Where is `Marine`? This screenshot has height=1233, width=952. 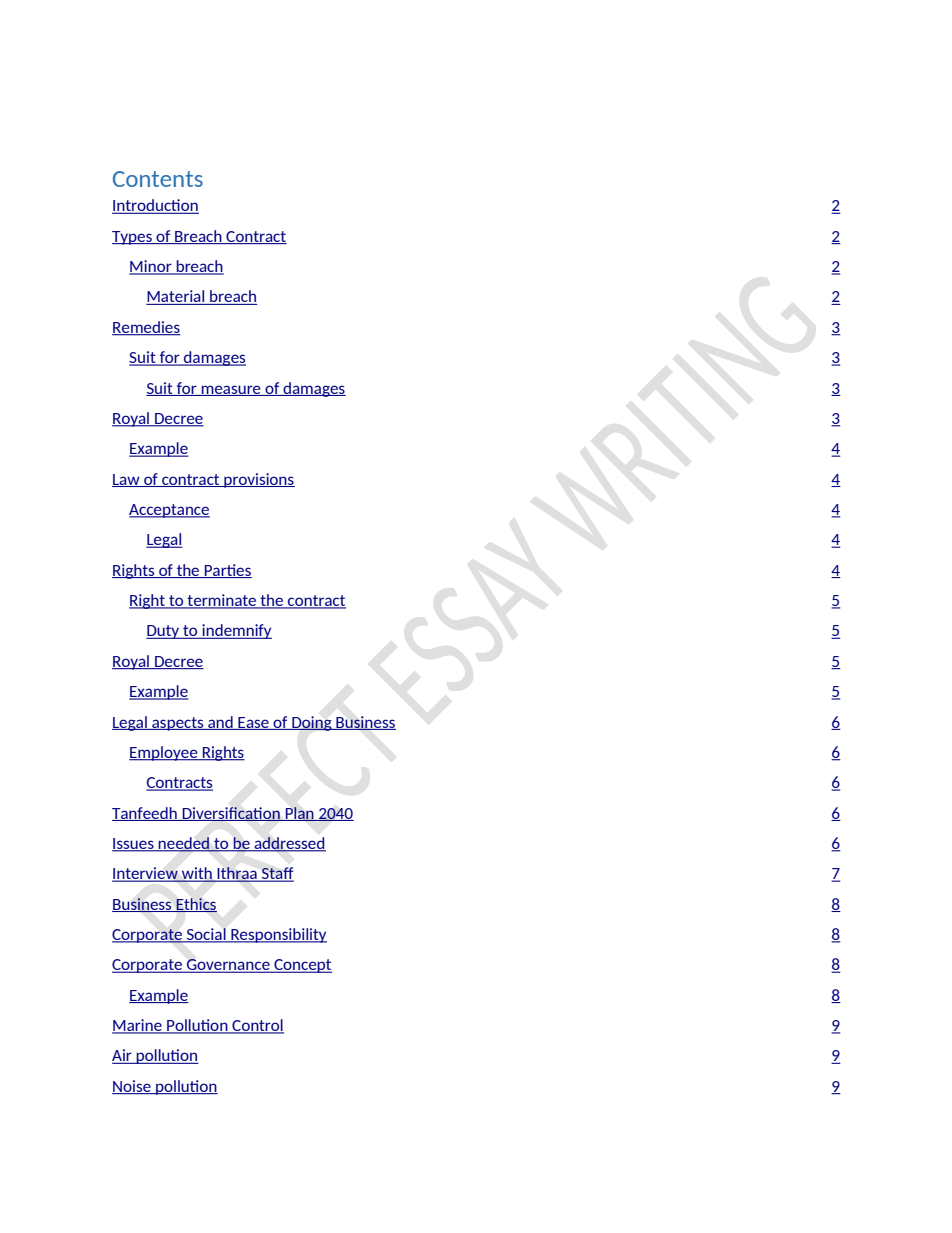
Marine is located at coordinates (138, 1026).
